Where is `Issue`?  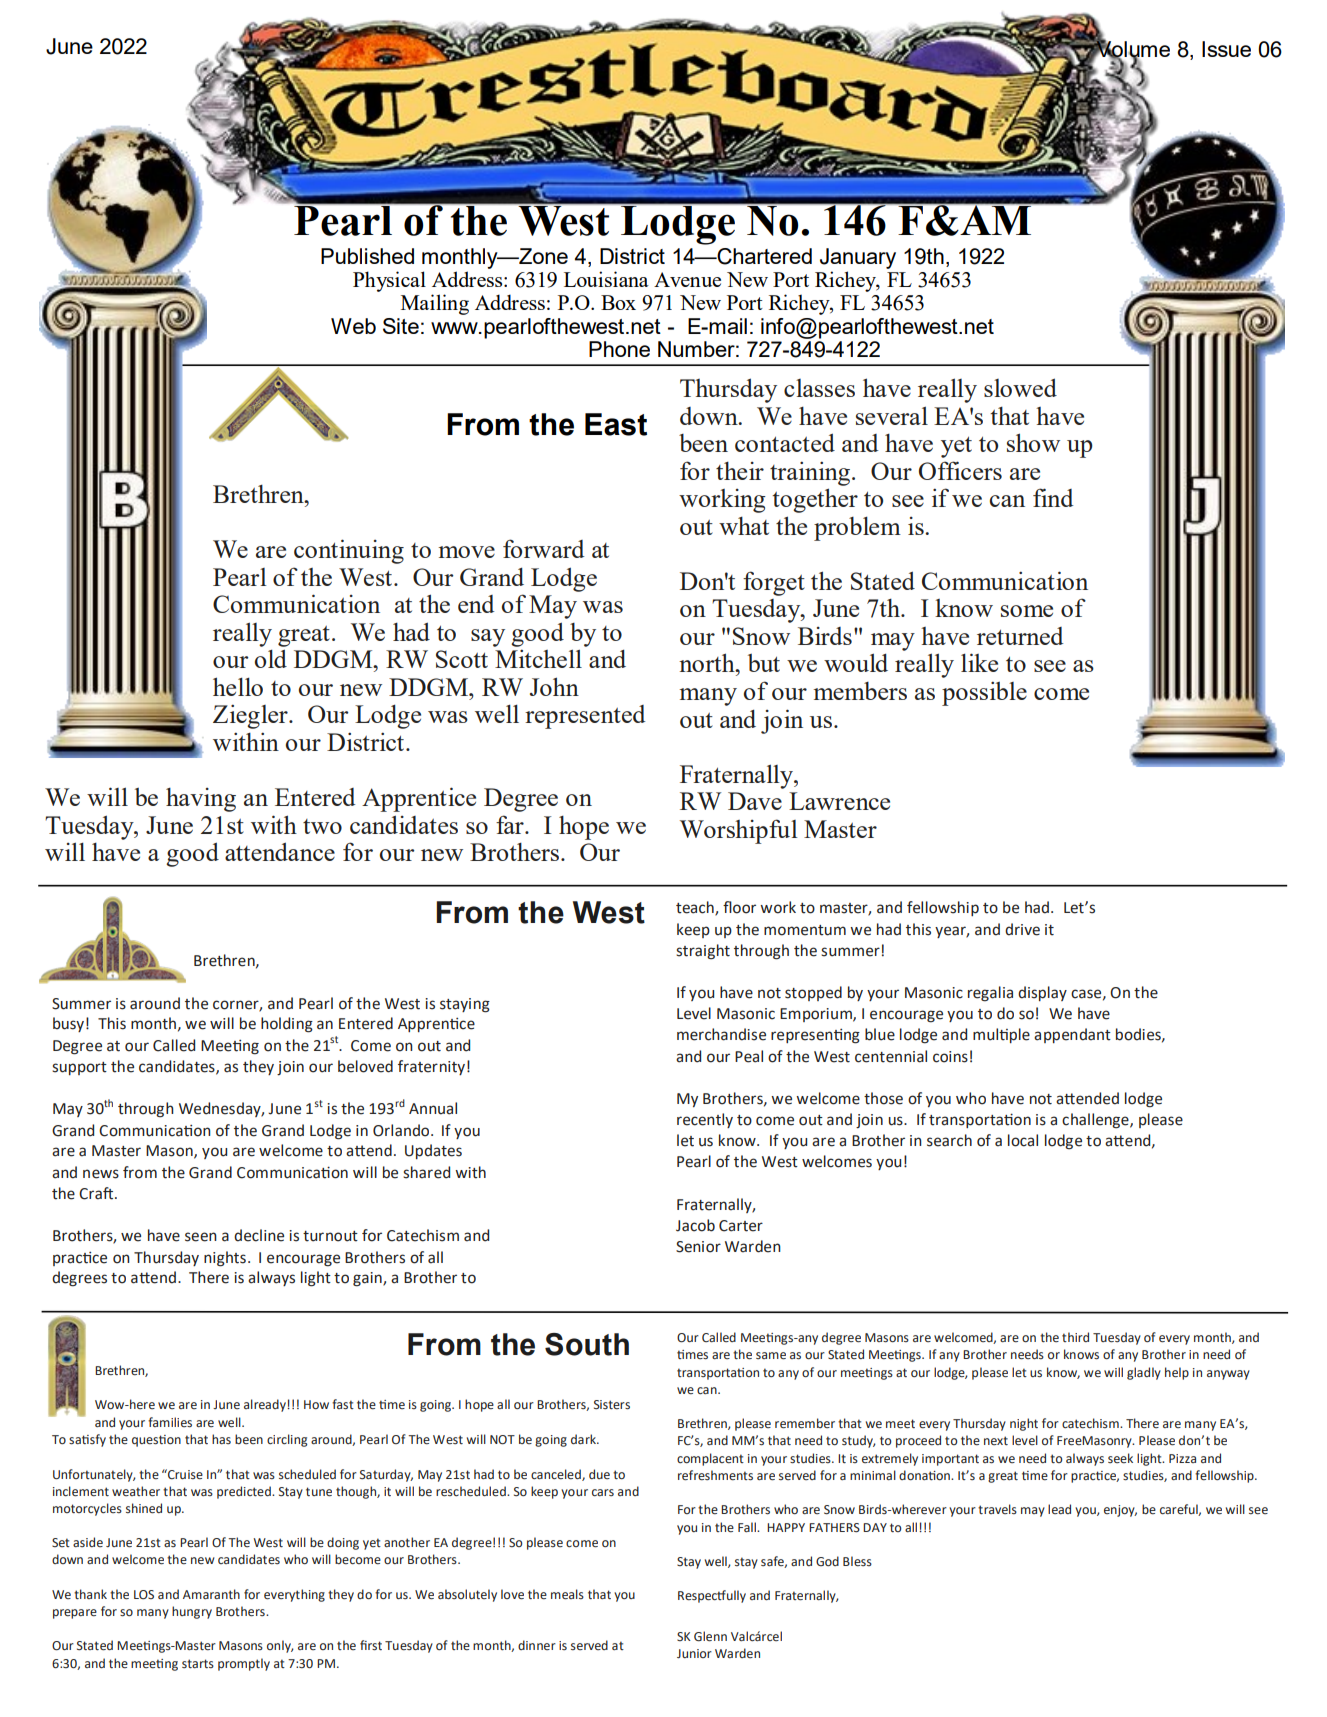
Issue is located at coordinates (1226, 49).
